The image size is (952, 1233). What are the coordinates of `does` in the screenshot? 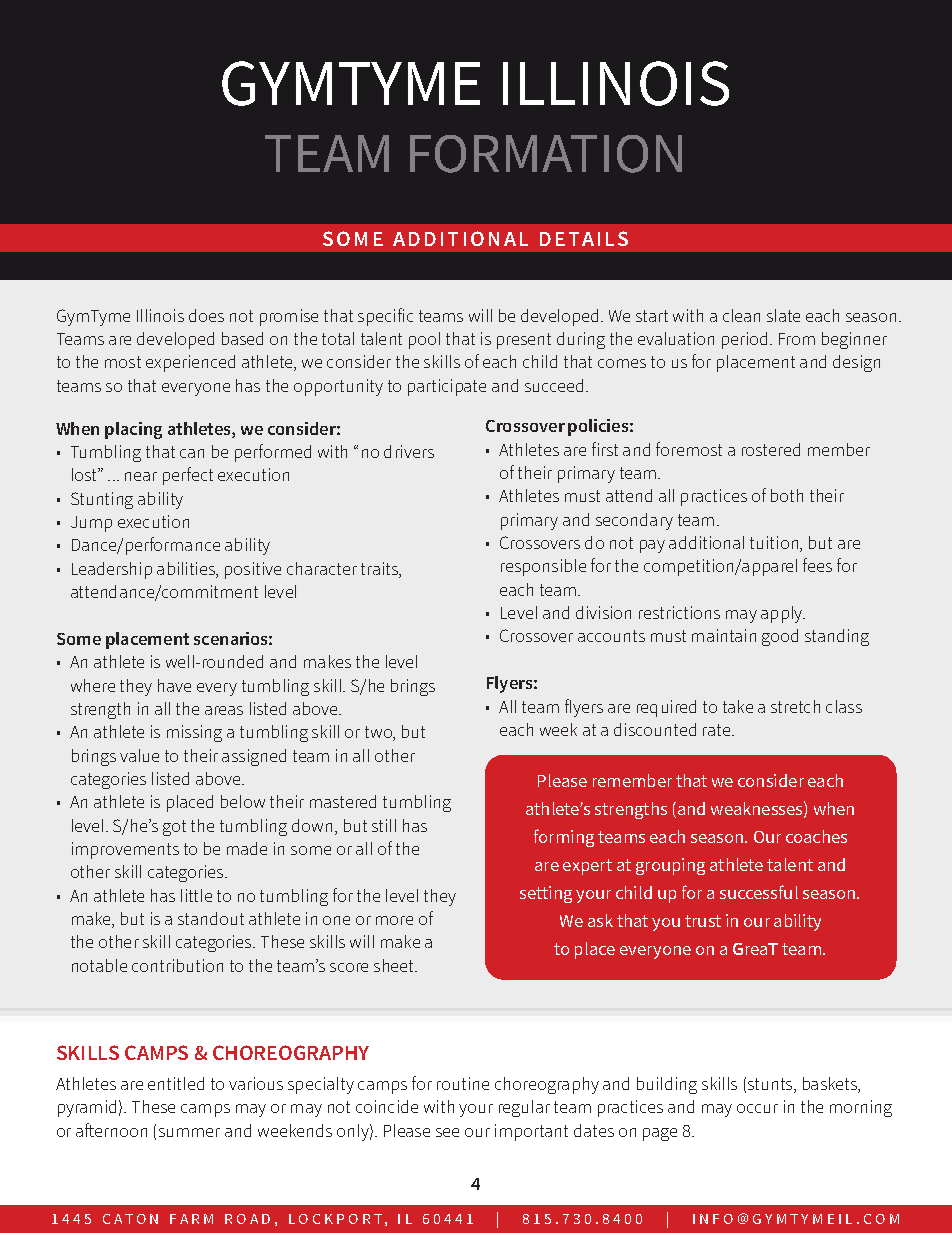 It's located at (206, 315).
